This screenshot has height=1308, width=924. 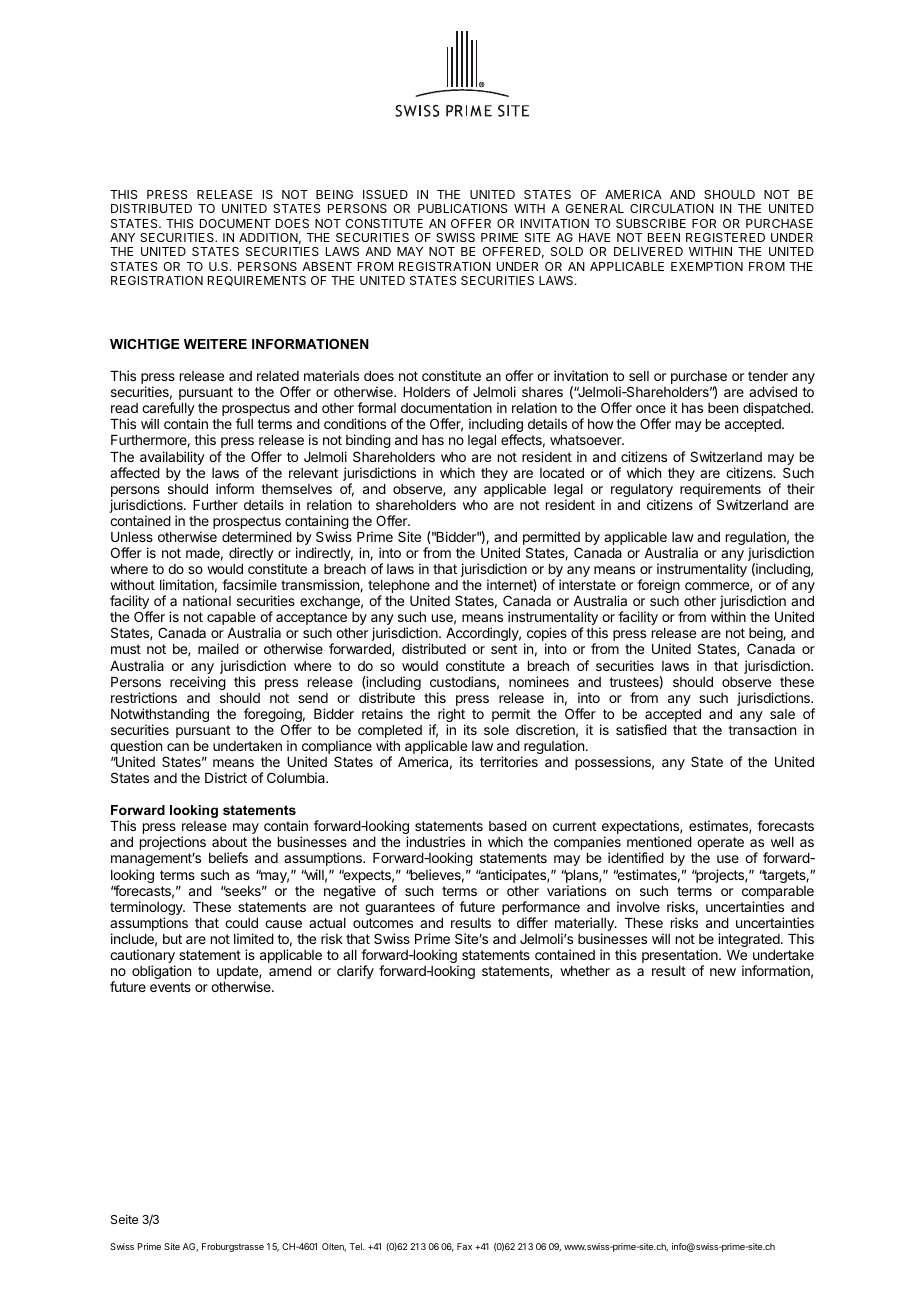 What do you see at coordinates (215, 344) in the screenshot?
I see `WEITERE` at bounding box center [215, 344].
